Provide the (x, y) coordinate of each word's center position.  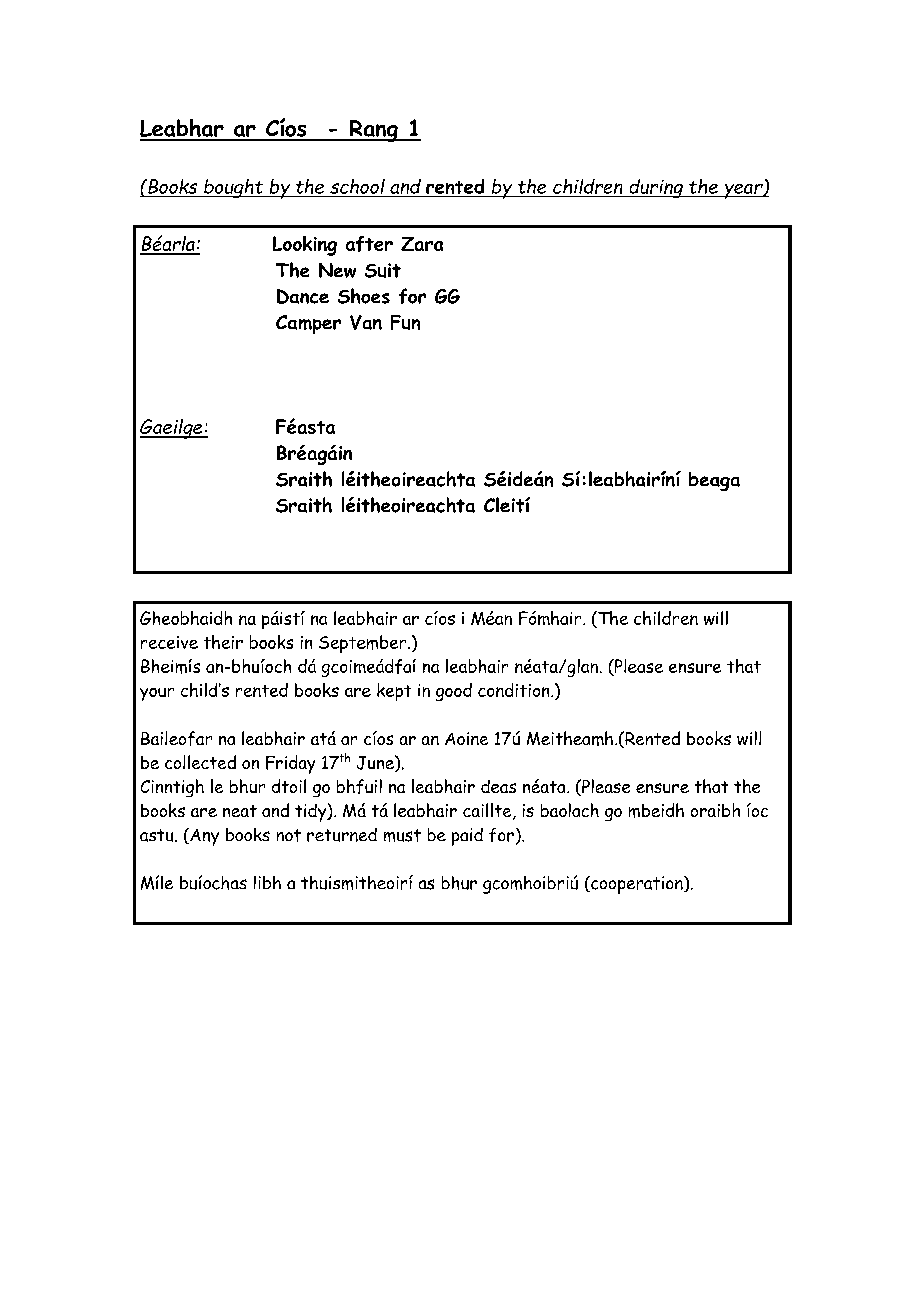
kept (394, 692)
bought (234, 188)
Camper (308, 324)
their (223, 642)
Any (203, 837)
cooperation (637, 885)
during (656, 188)
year (743, 191)
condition (515, 690)
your (157, 694)
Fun (405, 322)
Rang (373, 131)
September (364, 644)
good (454, 692)
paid (467, 837)
